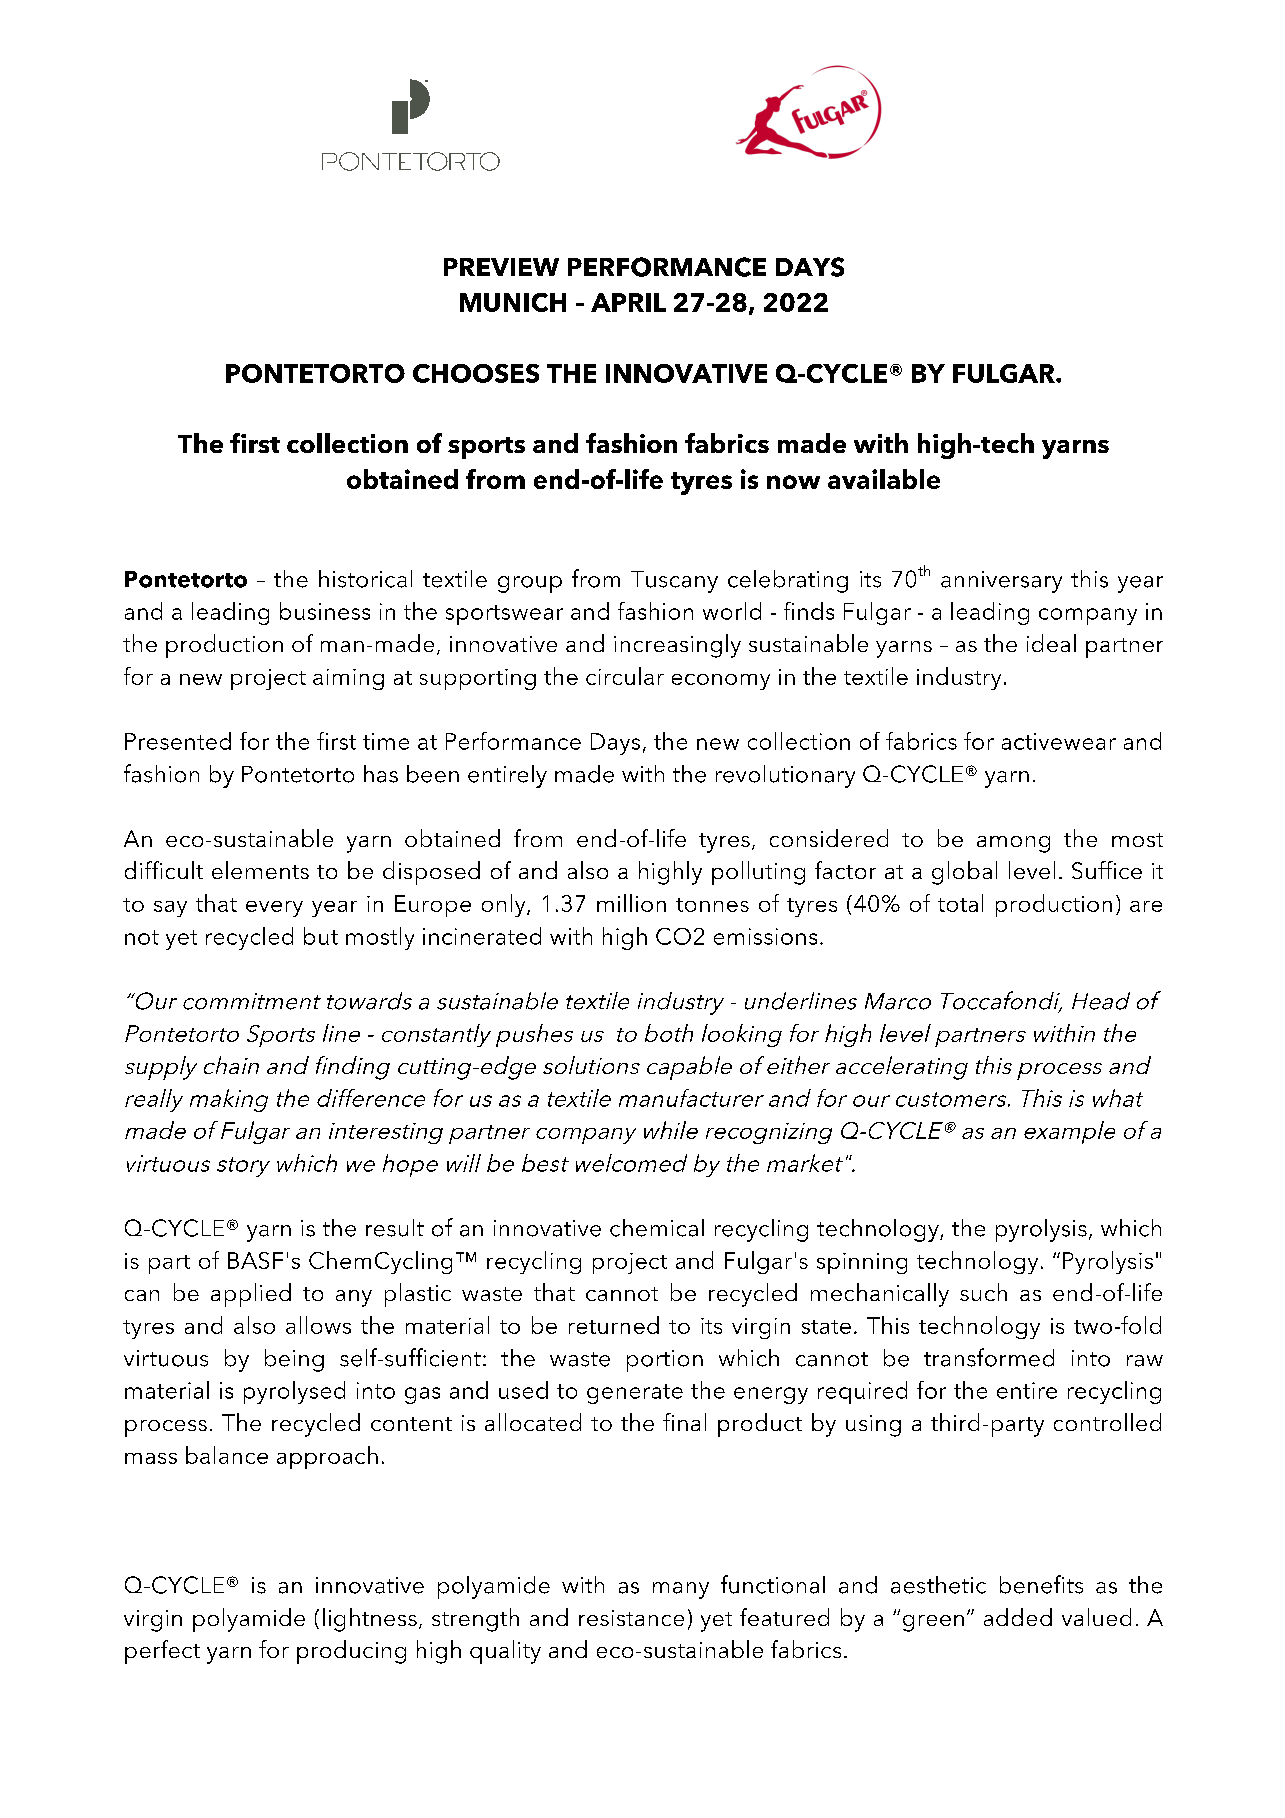 Image resolution: width=1285 pixels, height=1818 pixels. I want to click on added, so click(1018, 1617).
